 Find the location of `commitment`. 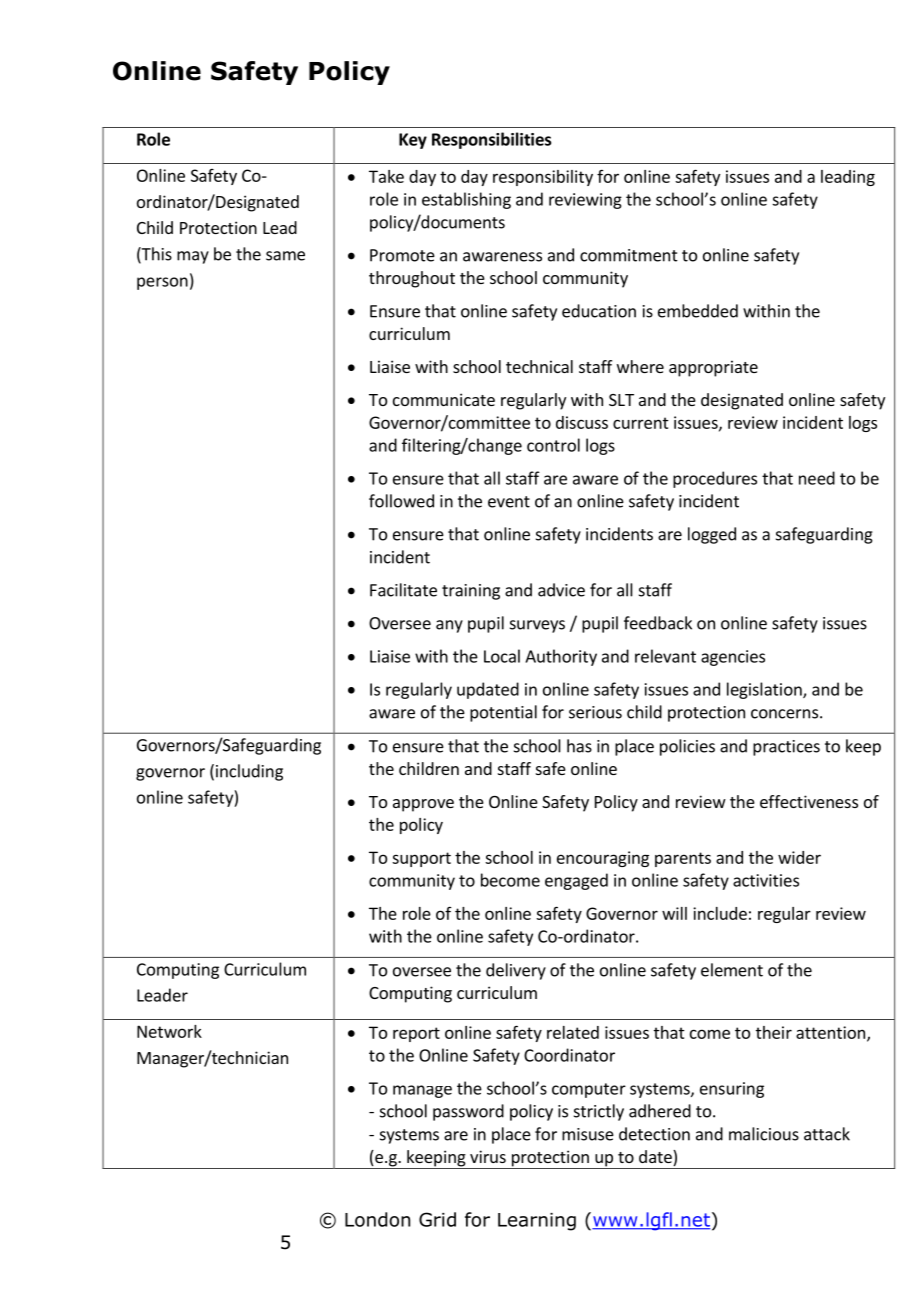

commitment is located at coordinates (629, 255).
